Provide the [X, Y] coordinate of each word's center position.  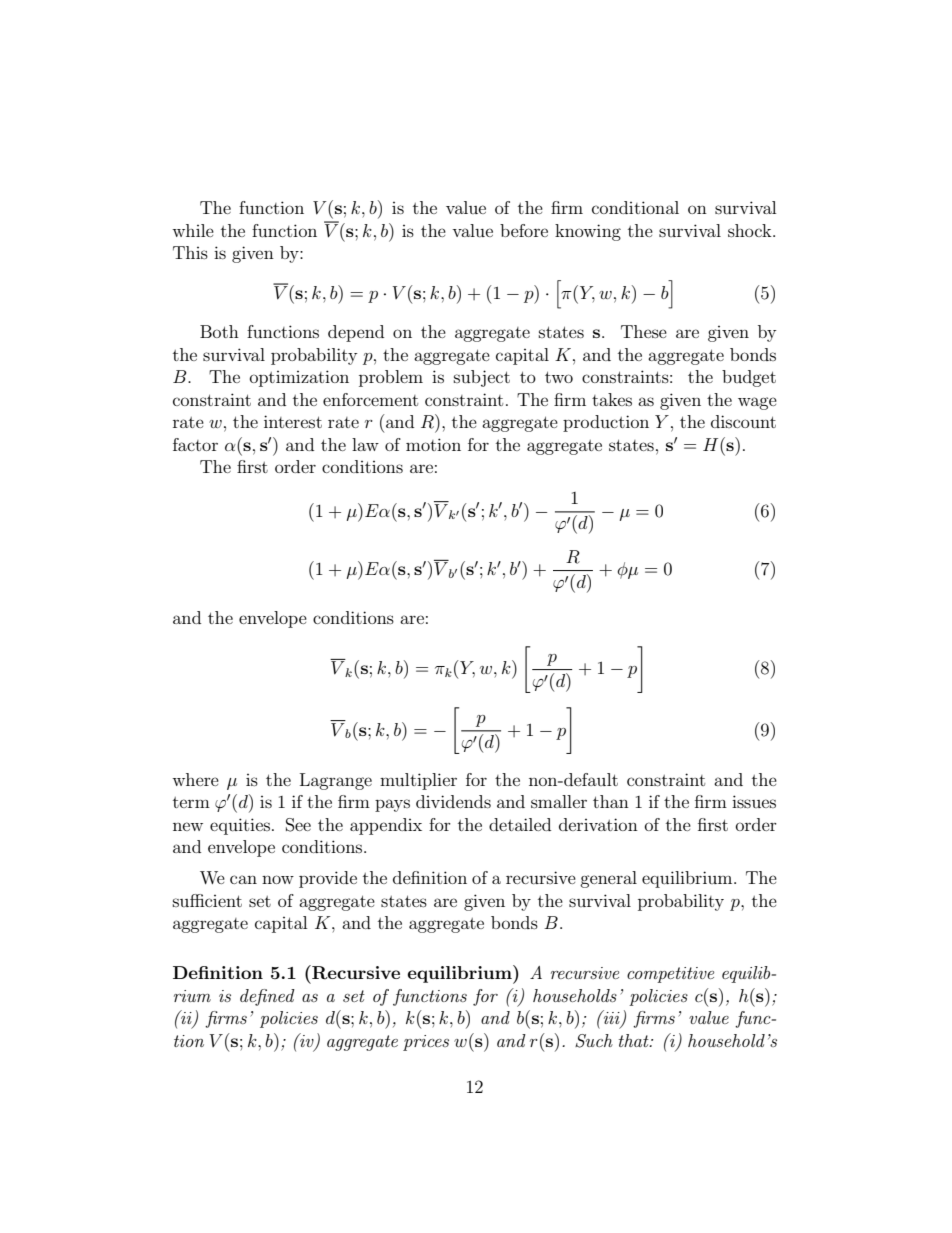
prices [426, 1043]
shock [751, 230]
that [635, 1040]
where [195, 779]
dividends [453, 801]
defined [267, 997]
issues [754, 801]
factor [195, 444]
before [524, 230]
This [190, 252]
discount [743, 421]
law [365, 444]
